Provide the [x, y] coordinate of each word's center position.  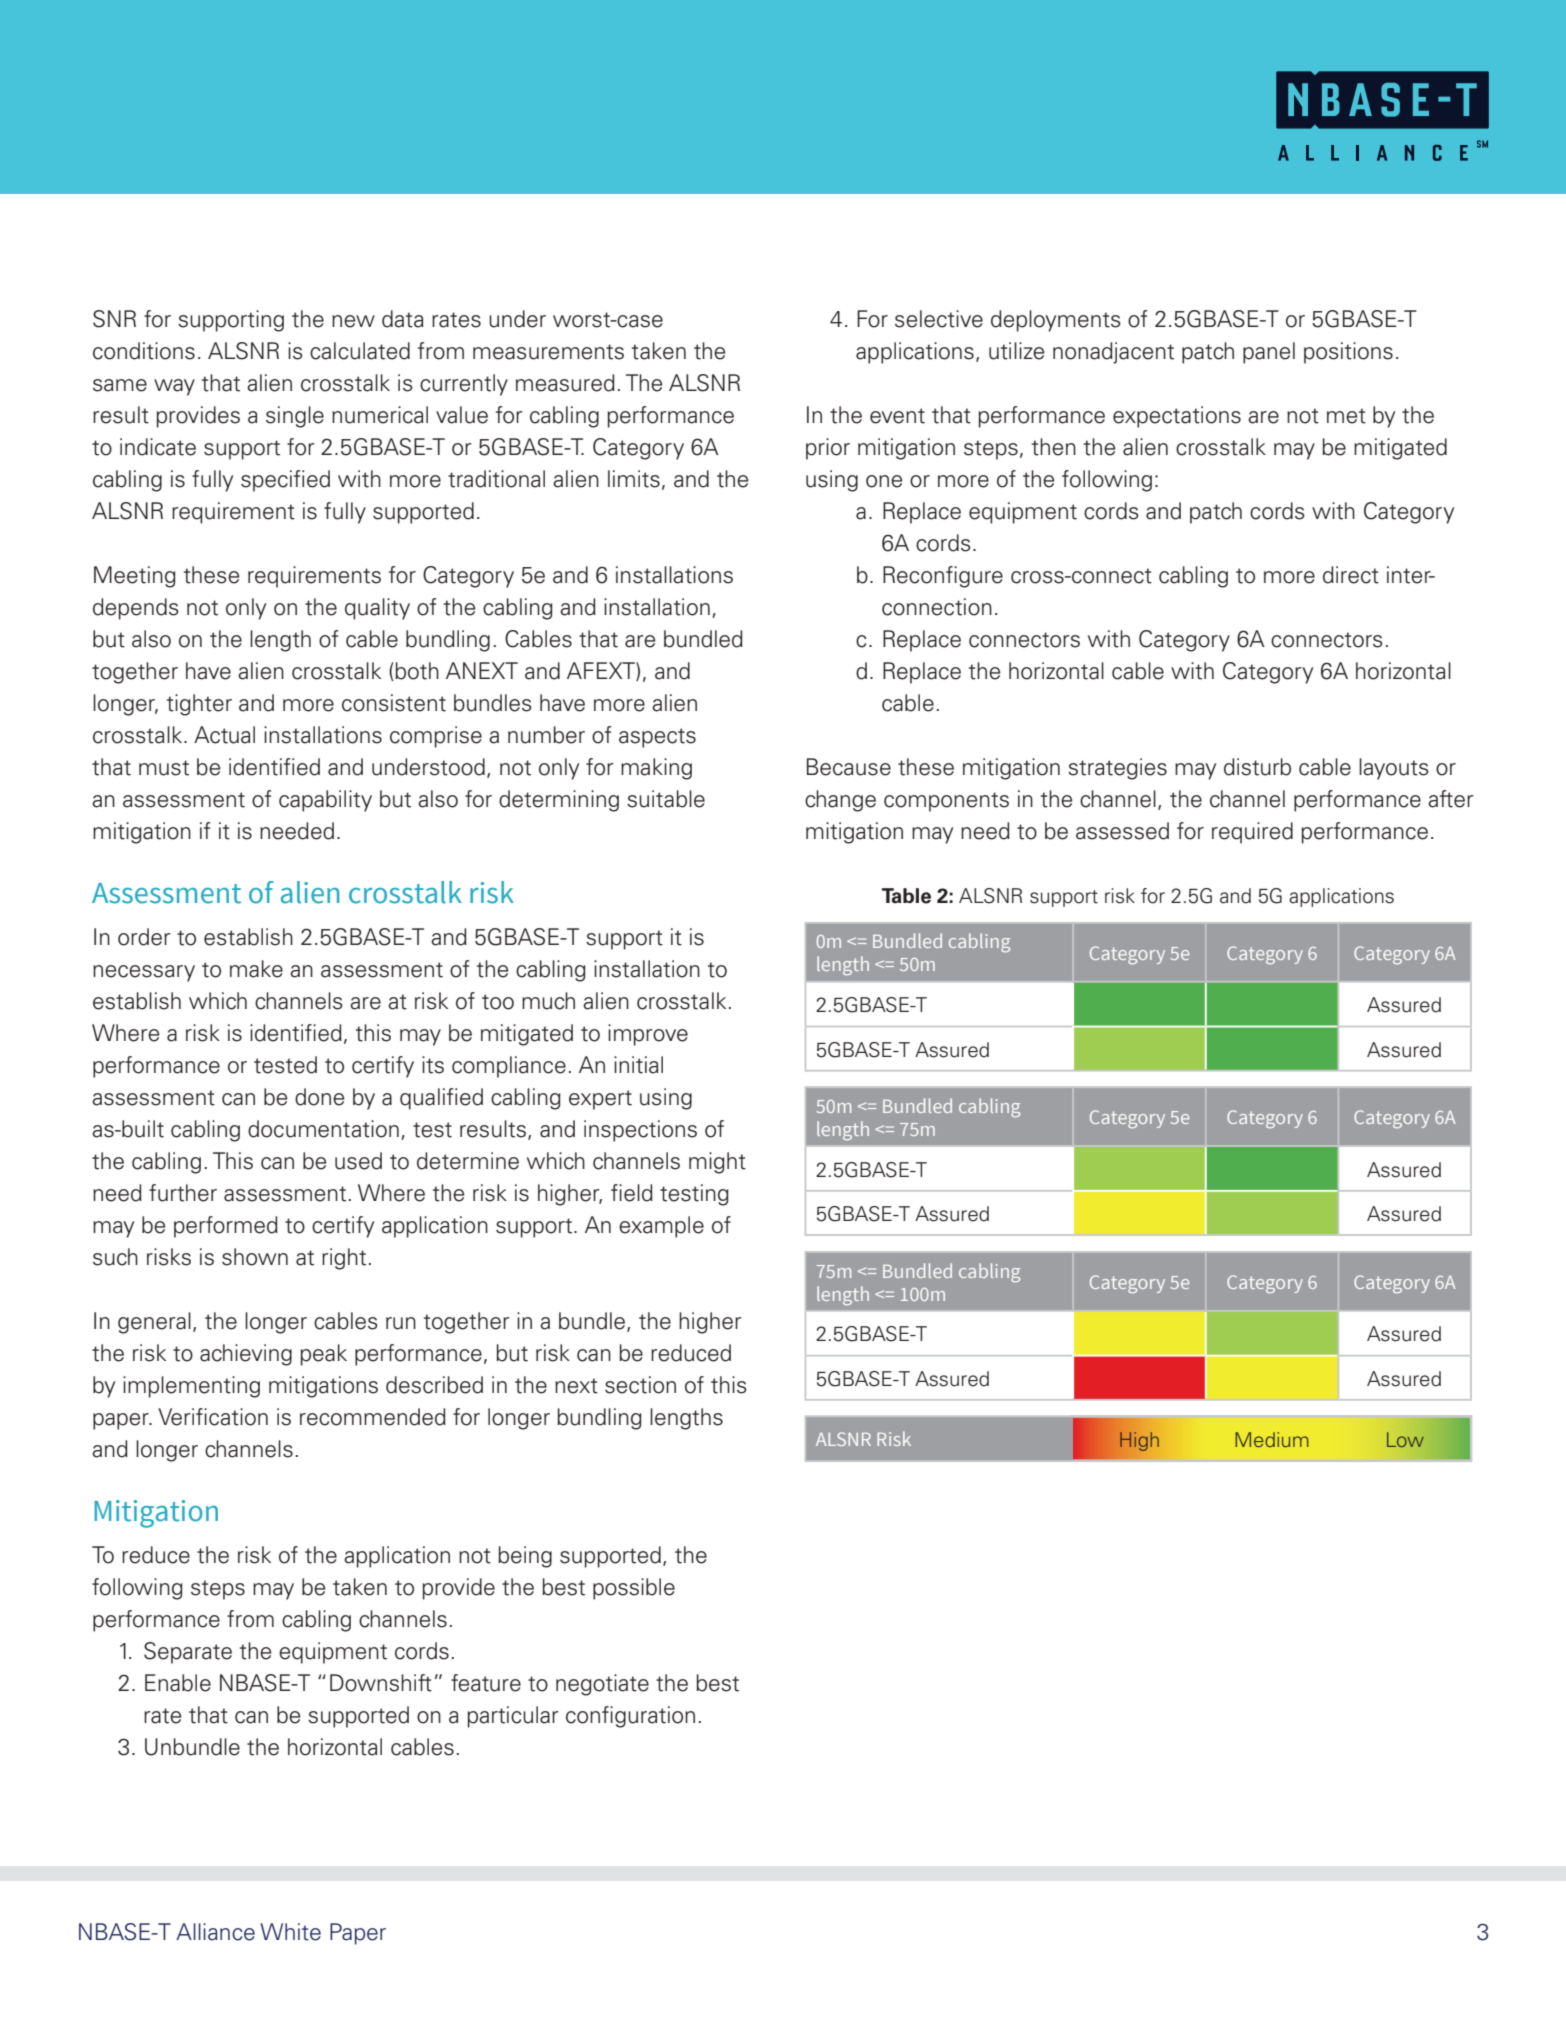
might [717, 1163]
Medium [1272, 1439]
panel [1269, 353]
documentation [323, 1129]
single [295, 417]
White [290, 1932]
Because [849, 767]
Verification [213, 1417]
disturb [1257, 767]
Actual [224, 735]
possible [634, 1589]
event [897, 416]
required [1252, 833]
